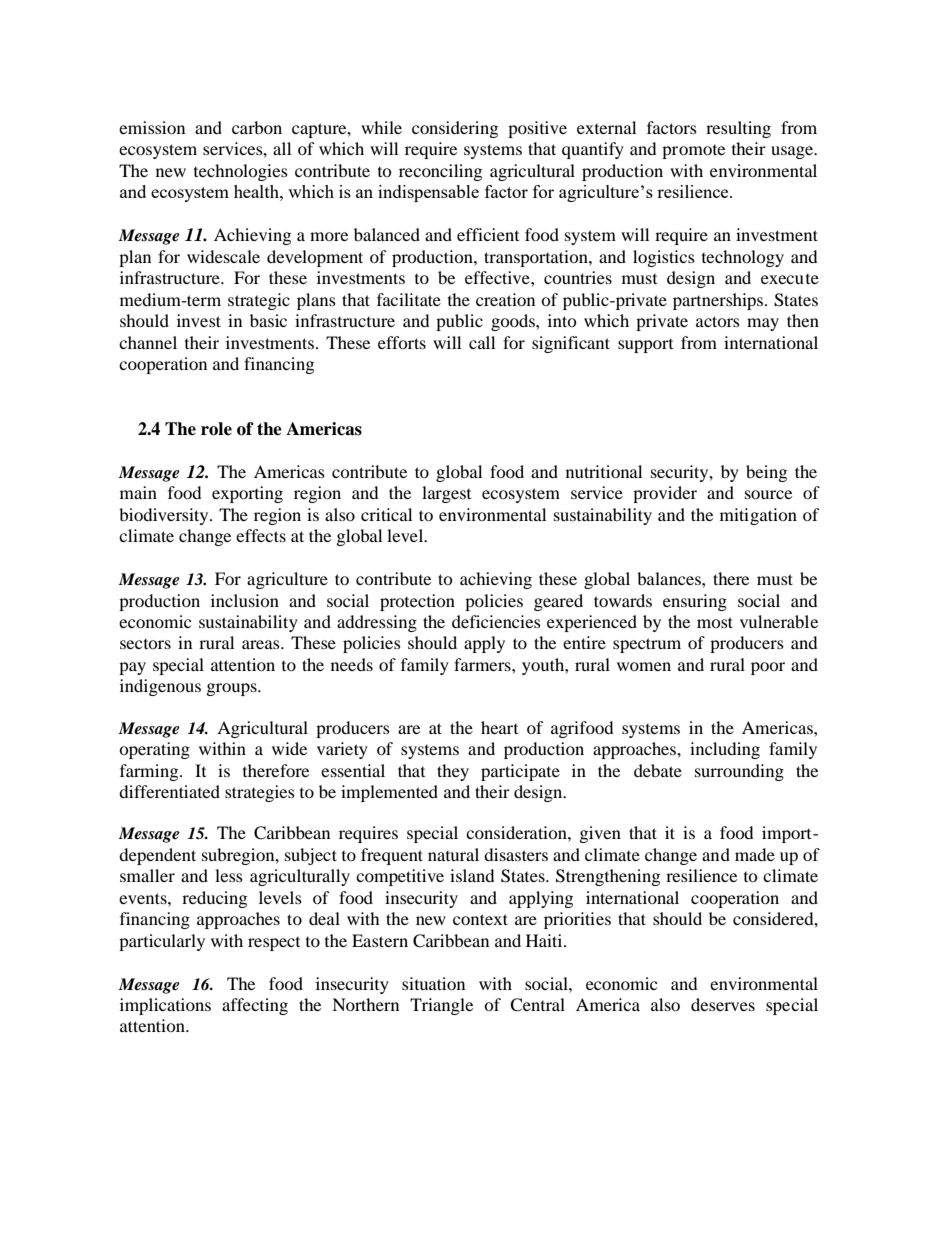 The width and height of the screenshot is (952, 1233). Describe the element at coordinates (739, 772) in the screenshot. I see `surrounding` at that location.
